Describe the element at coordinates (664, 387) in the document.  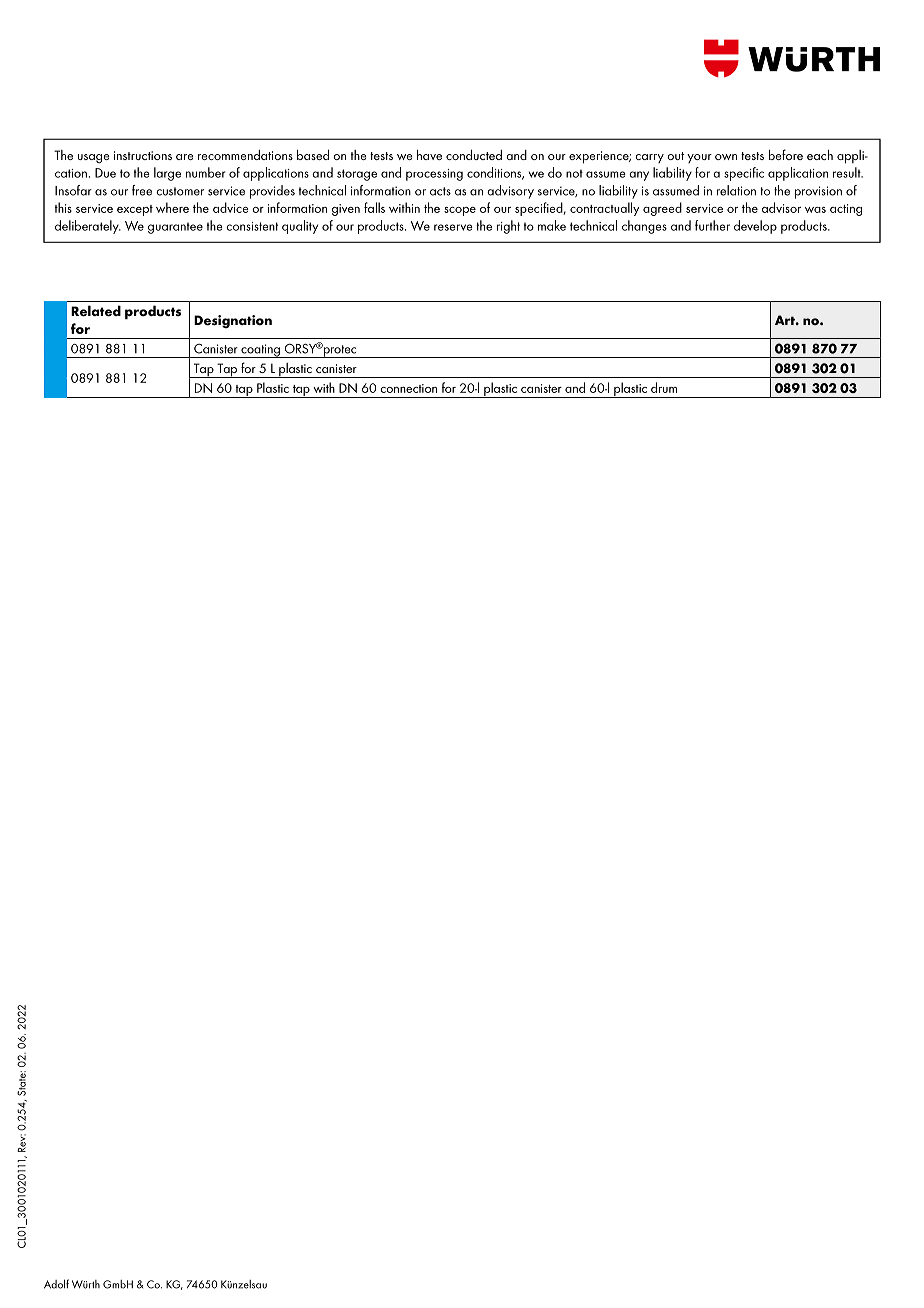
I see `drum` at that location.
